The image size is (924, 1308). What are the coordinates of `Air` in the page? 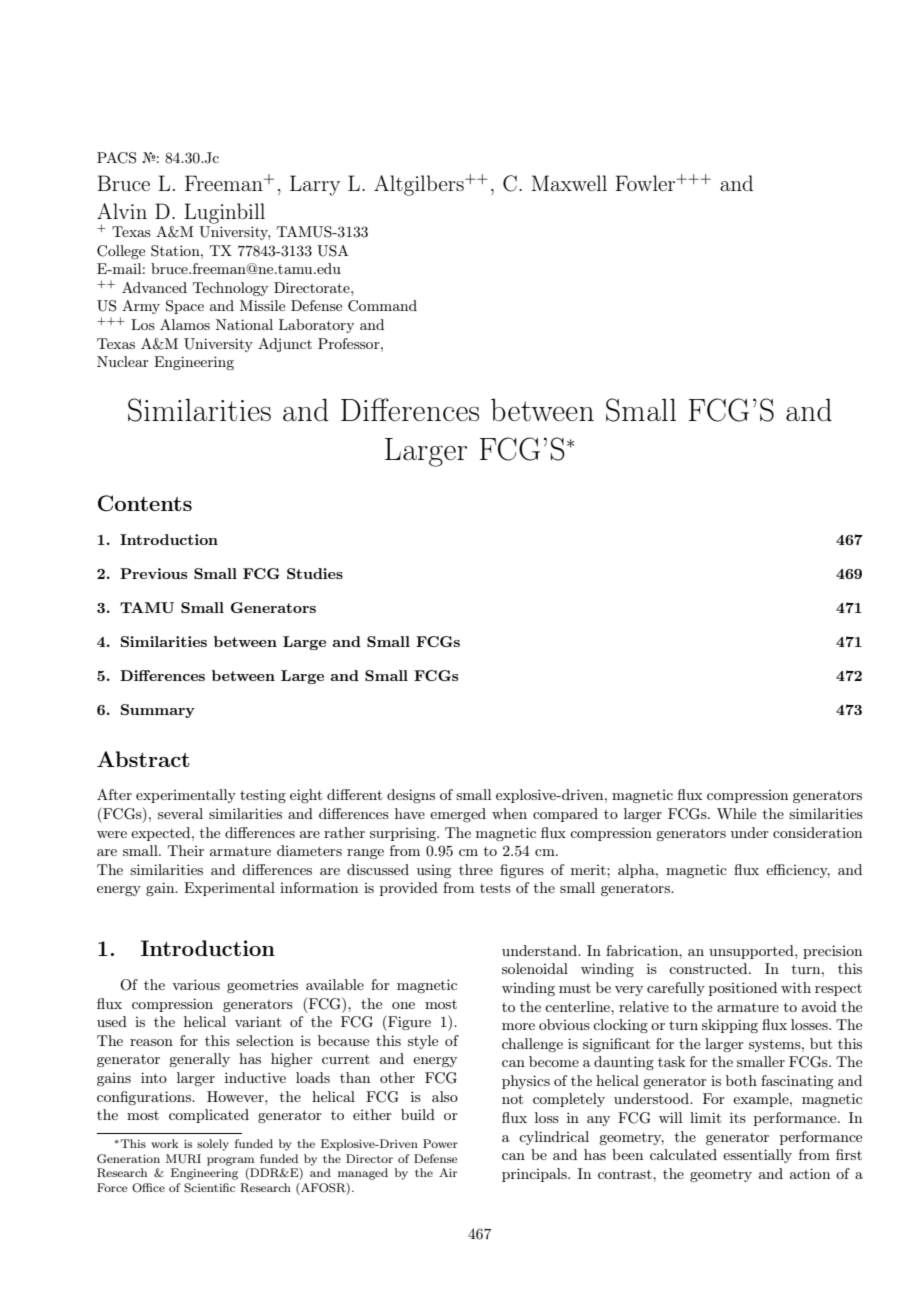 It's located at (448, 1172).
